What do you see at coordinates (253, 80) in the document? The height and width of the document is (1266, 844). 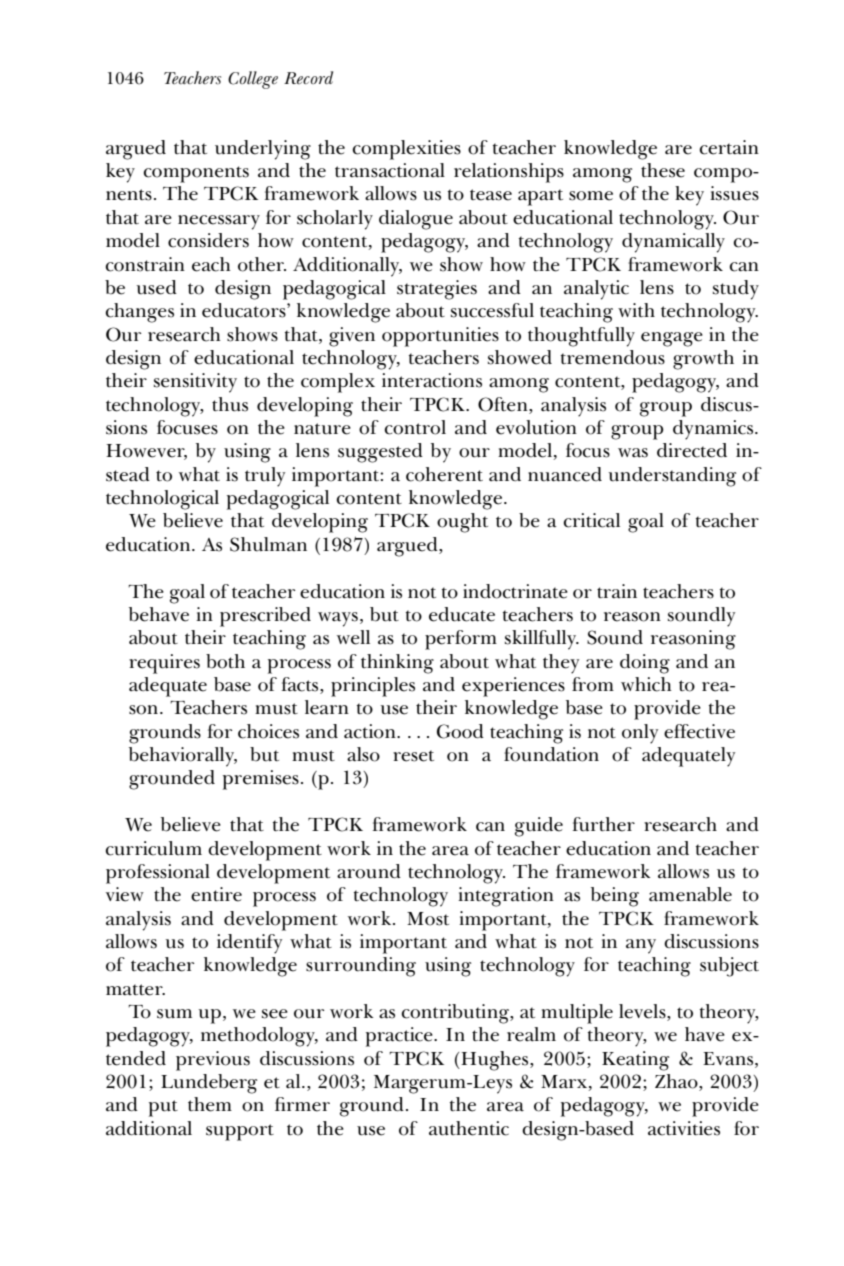 I see `College` at bounding box center [253, 80].
